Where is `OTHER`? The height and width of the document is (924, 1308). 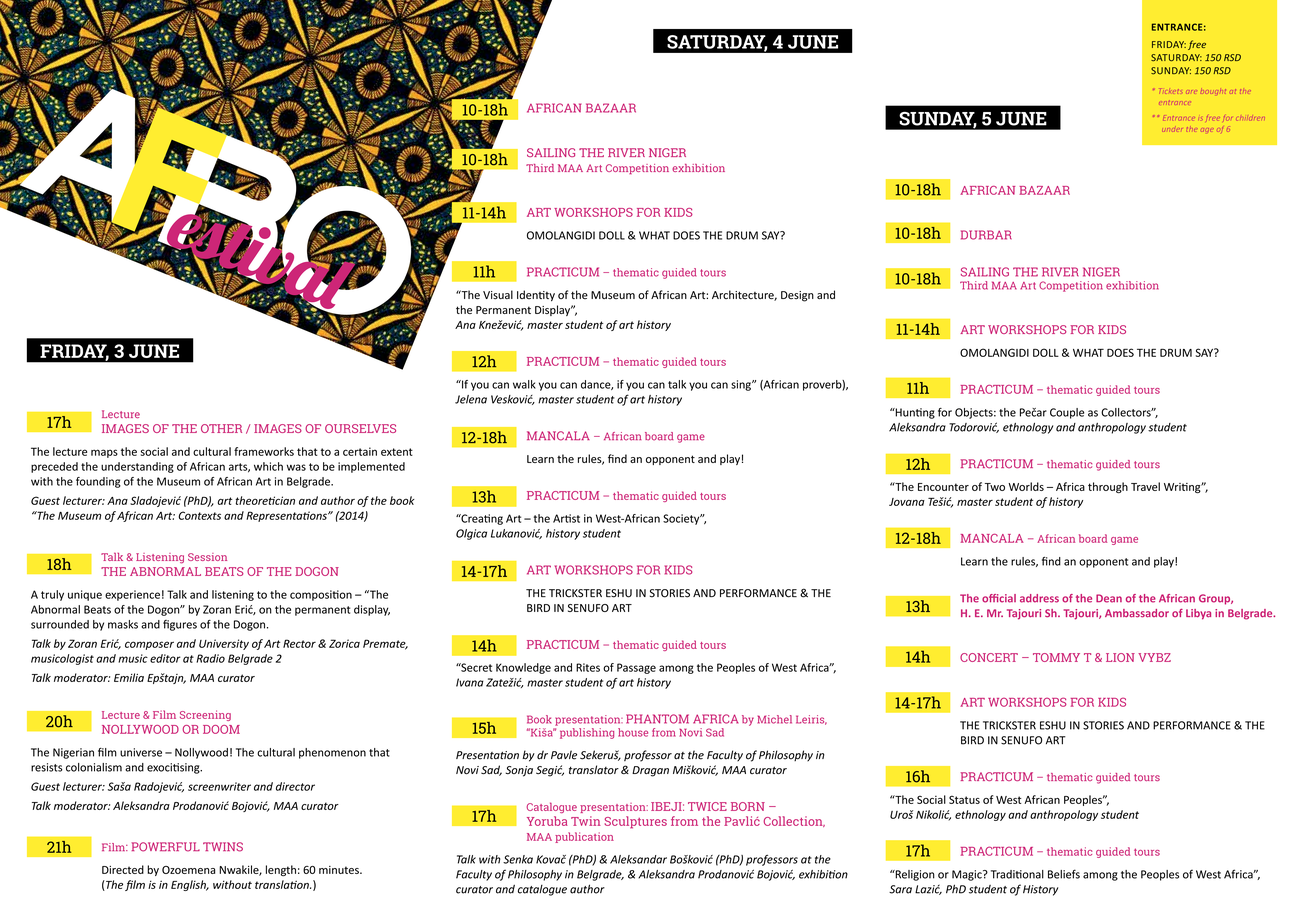 OTHER is located at coordinates (221, 428).
